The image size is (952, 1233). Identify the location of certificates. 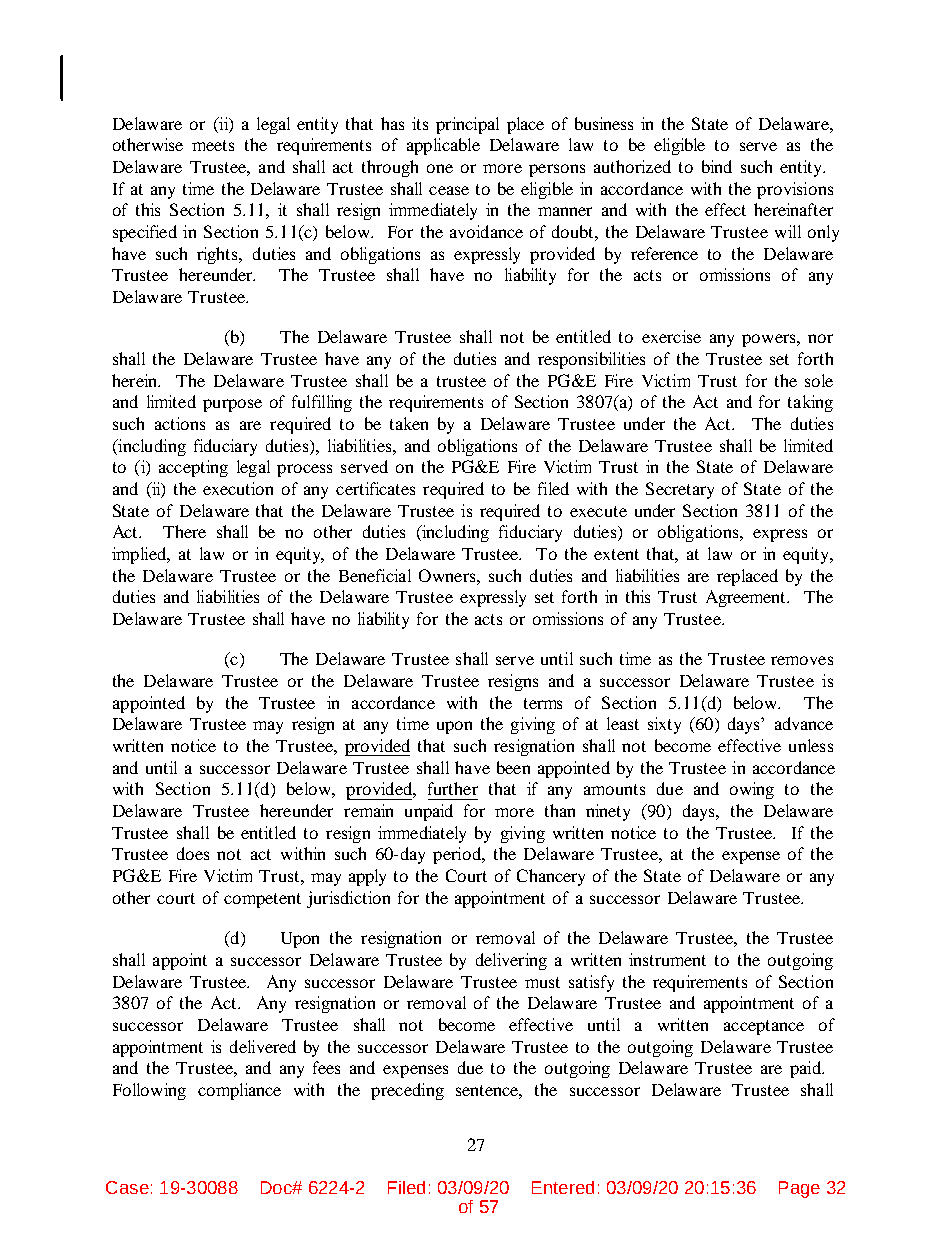
(375, 488).
